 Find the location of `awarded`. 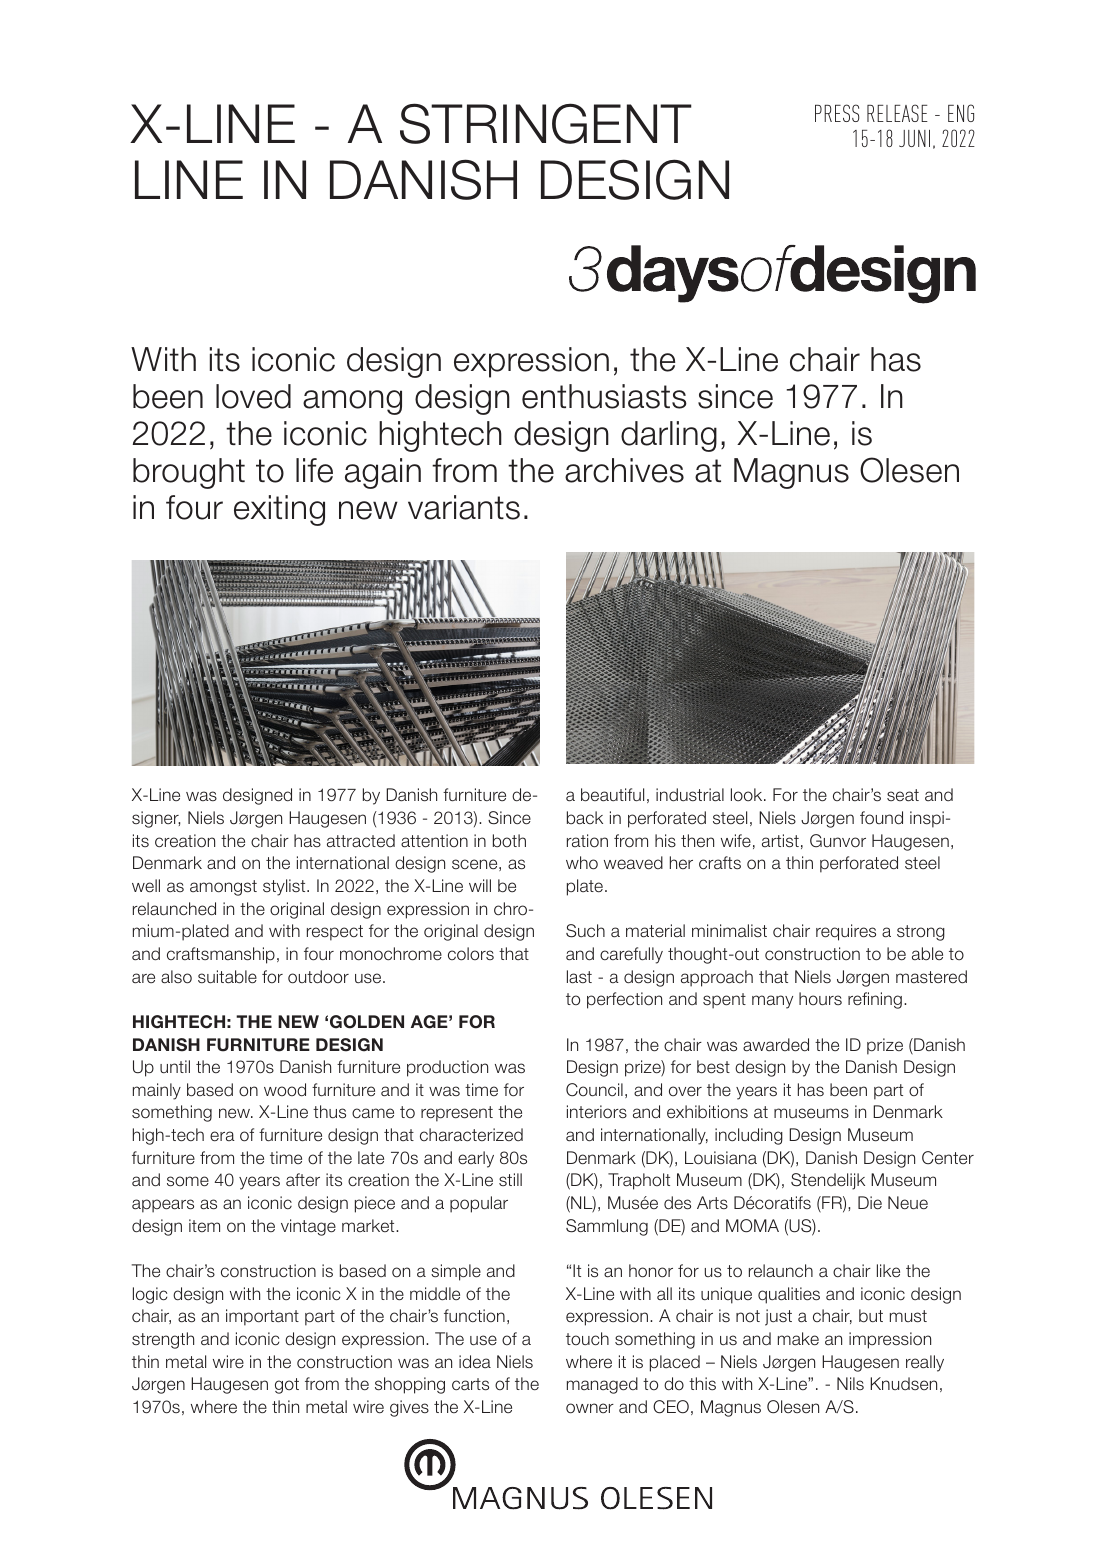

awarded is located at coordinates (776, 1045).
